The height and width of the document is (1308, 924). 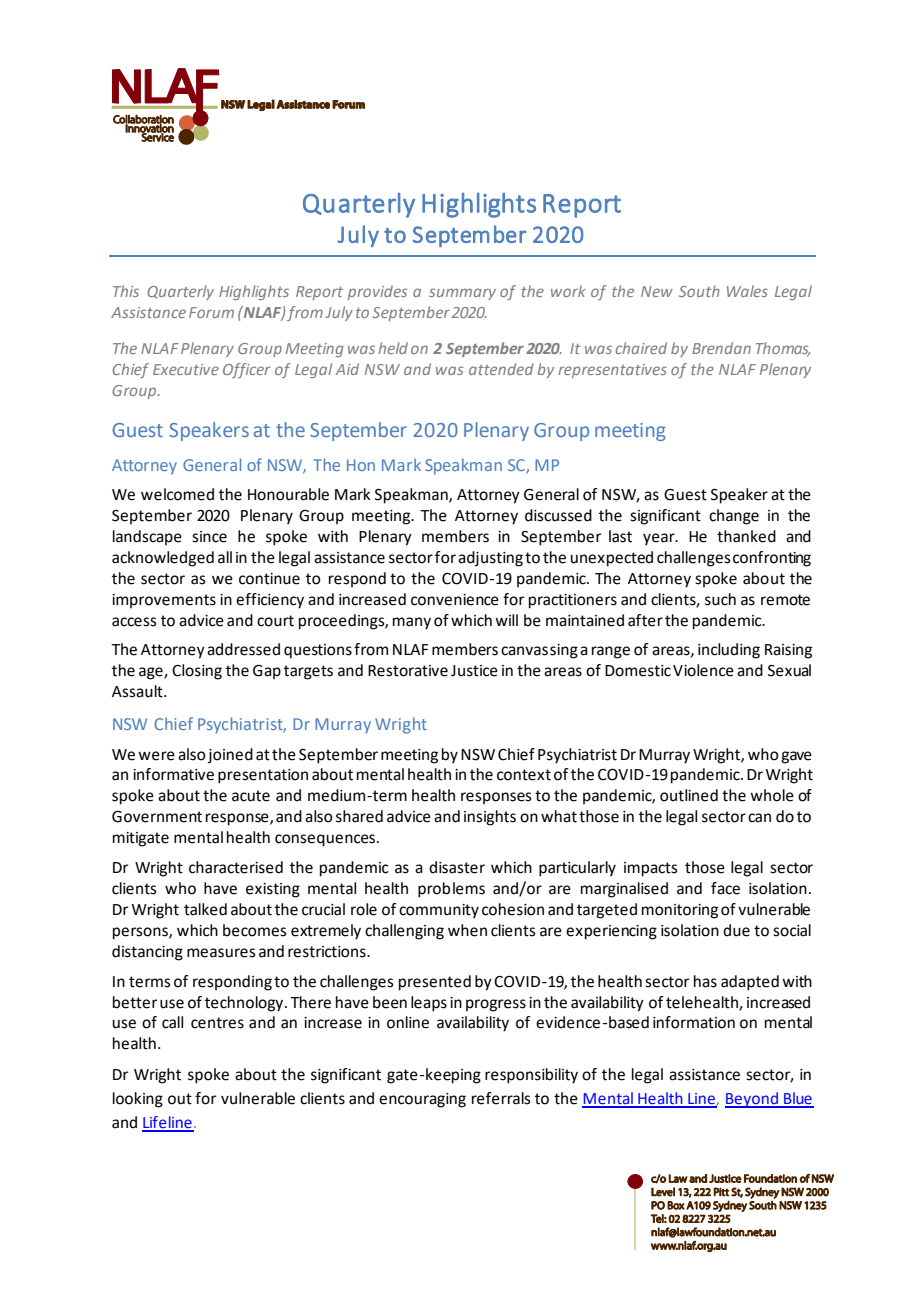 I want to click on Justice, so click(x=474, y=671).
